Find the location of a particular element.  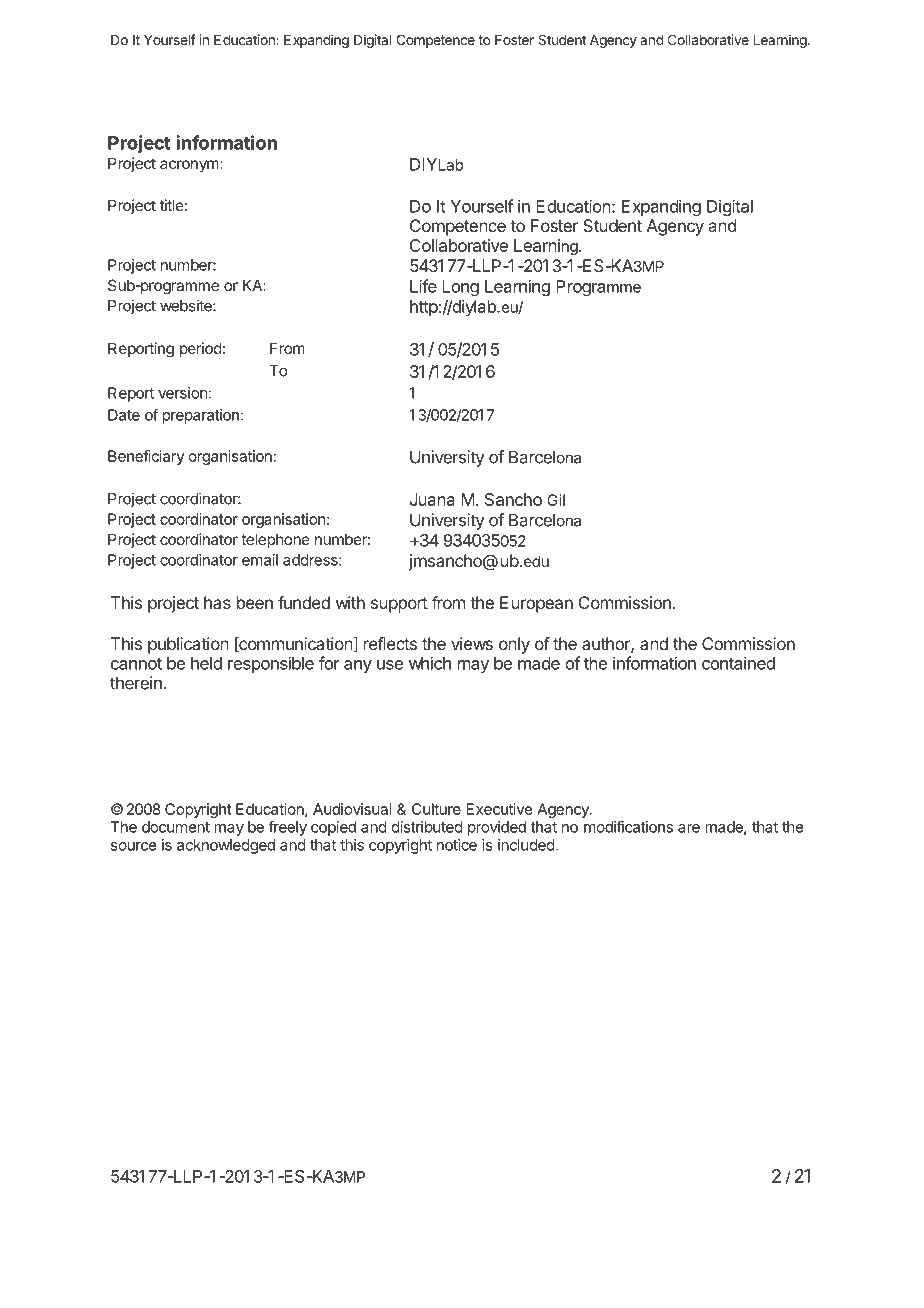

Life is located at coordinates (423, 286).
